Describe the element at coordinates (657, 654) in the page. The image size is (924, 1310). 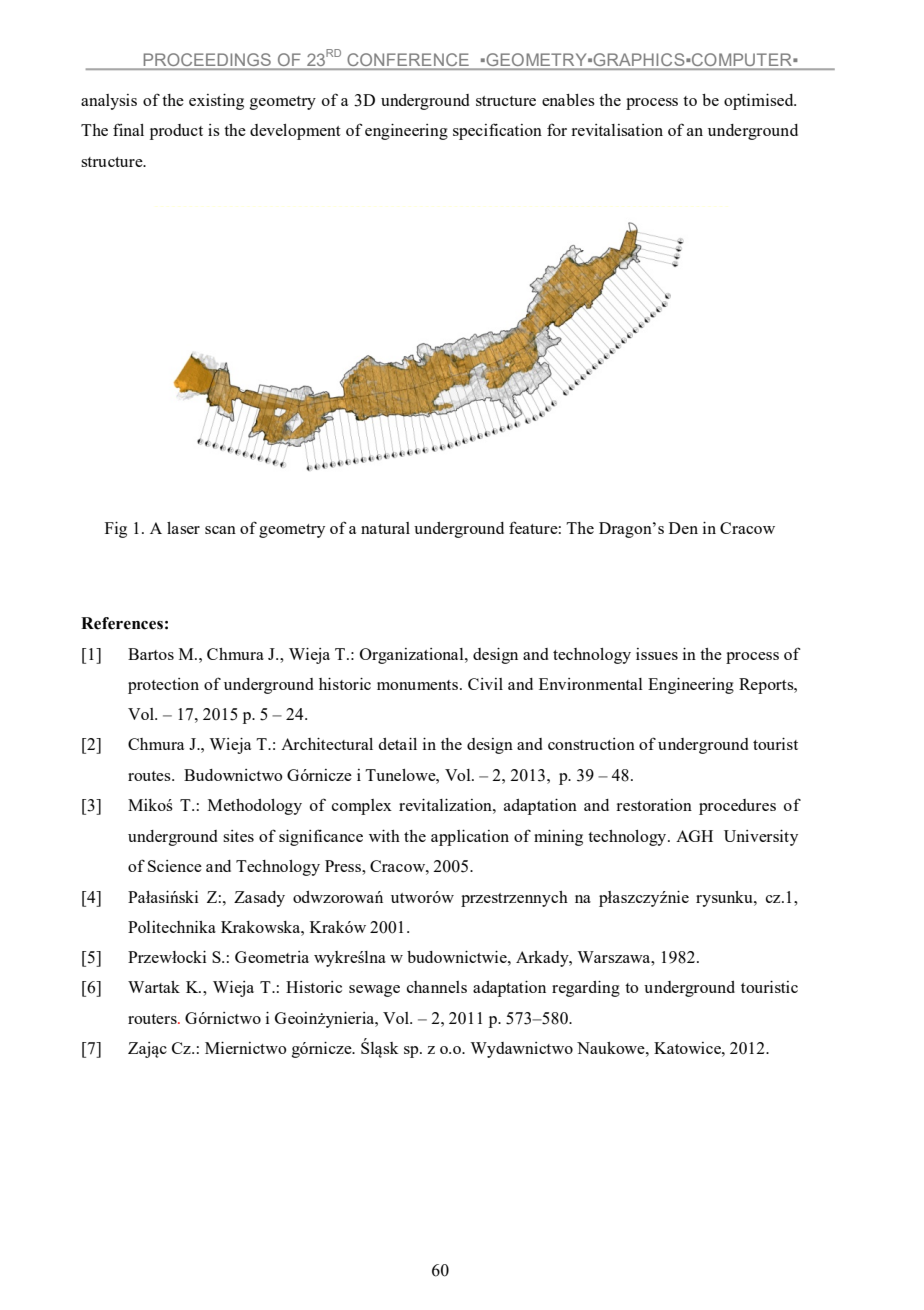
I see `issues` at that location.
